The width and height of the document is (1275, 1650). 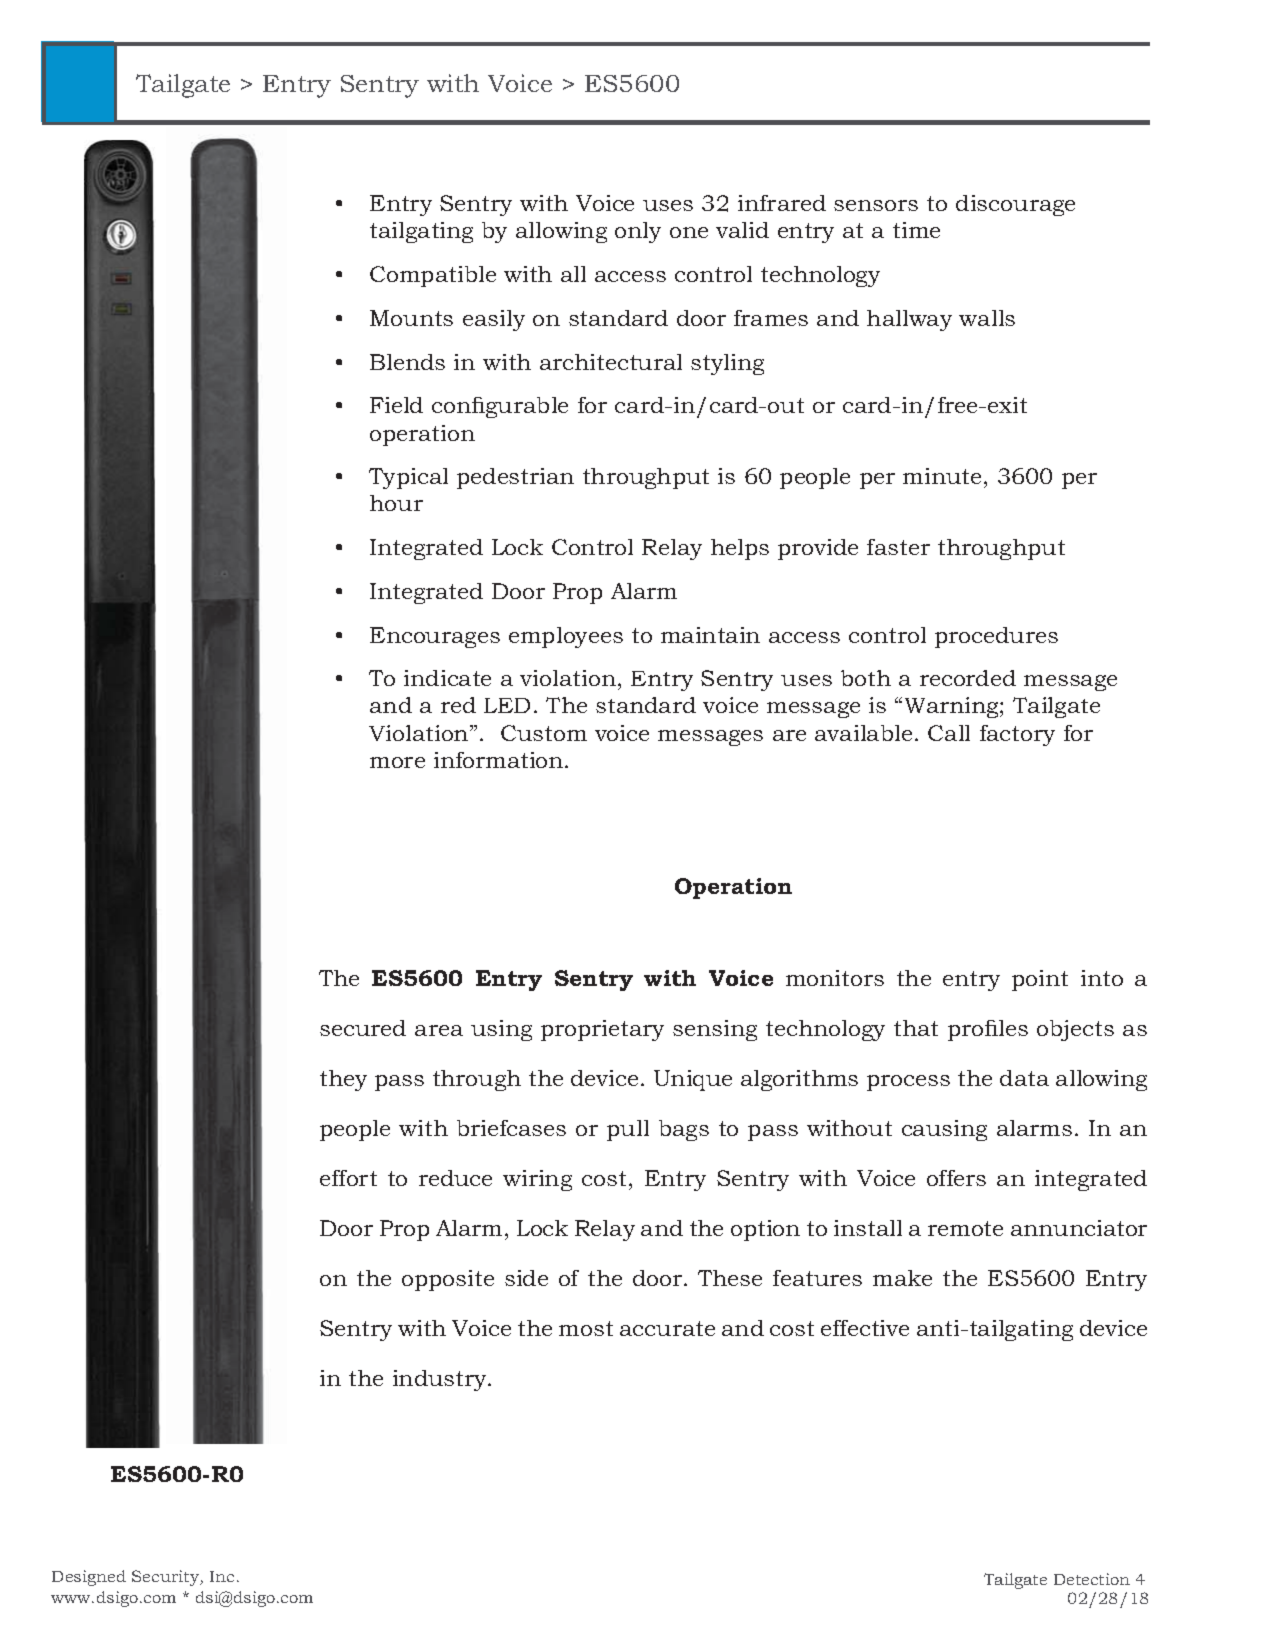 What do you see at coordinates (396, 503) in the document?
I see `hour` at bounding box center [396, 503].
